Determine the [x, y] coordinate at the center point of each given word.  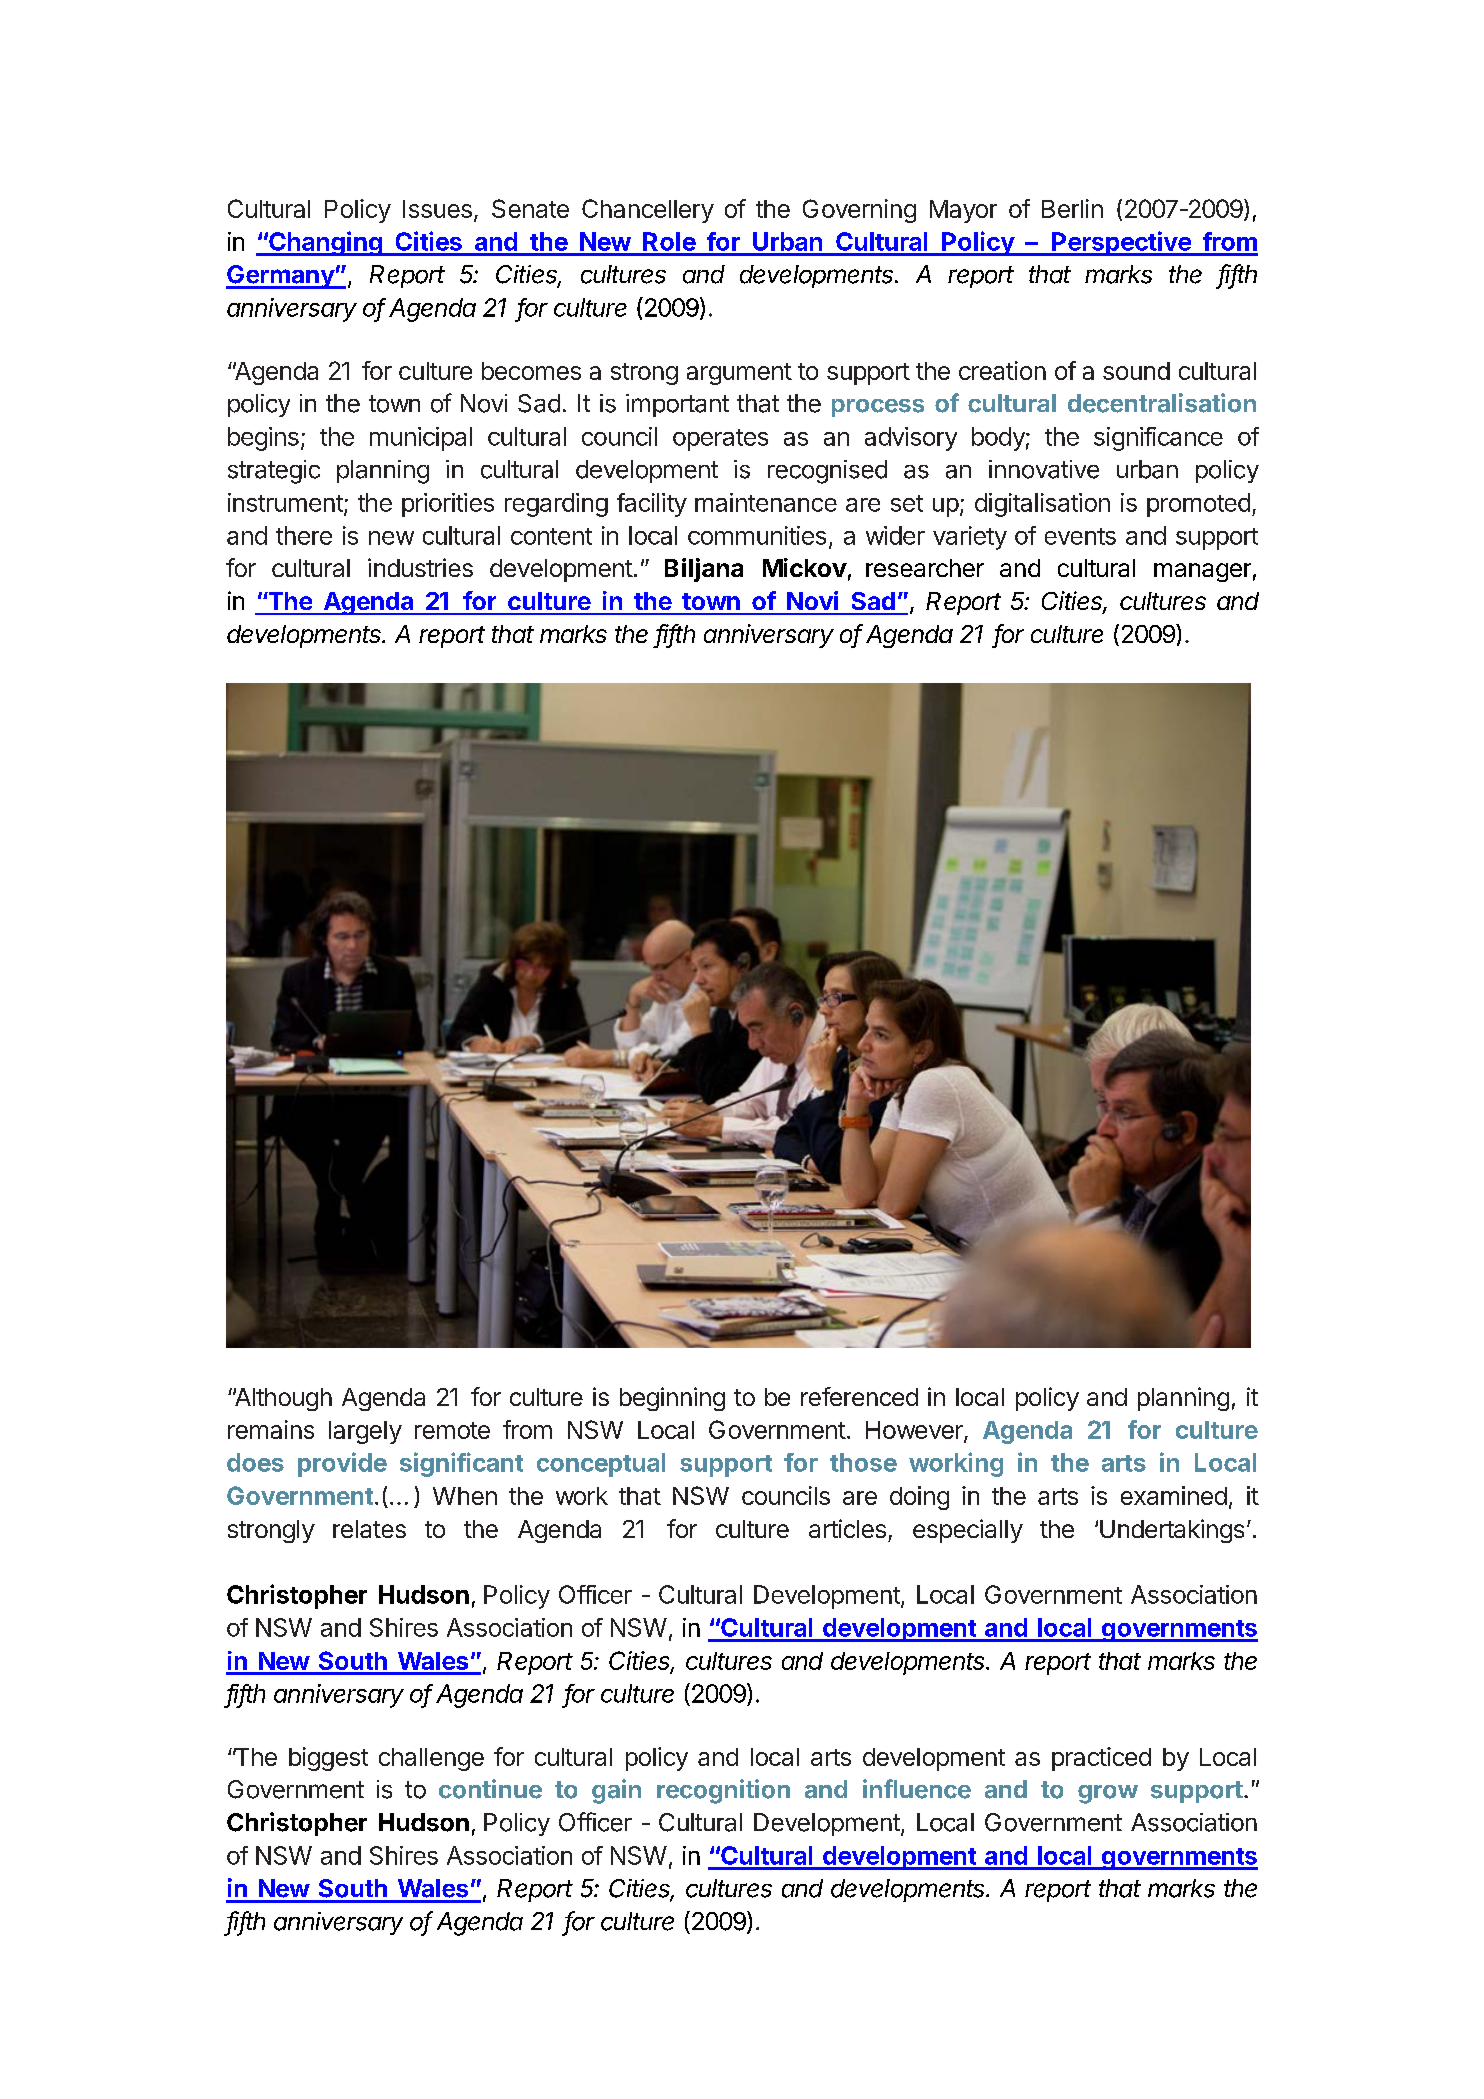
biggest [328, 1759]
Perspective [1121, 243]
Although [282, 1399]
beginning [672, 1399]
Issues [437, 209]
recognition [723, 1791]
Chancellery [648, 211]
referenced [859, 1396]
